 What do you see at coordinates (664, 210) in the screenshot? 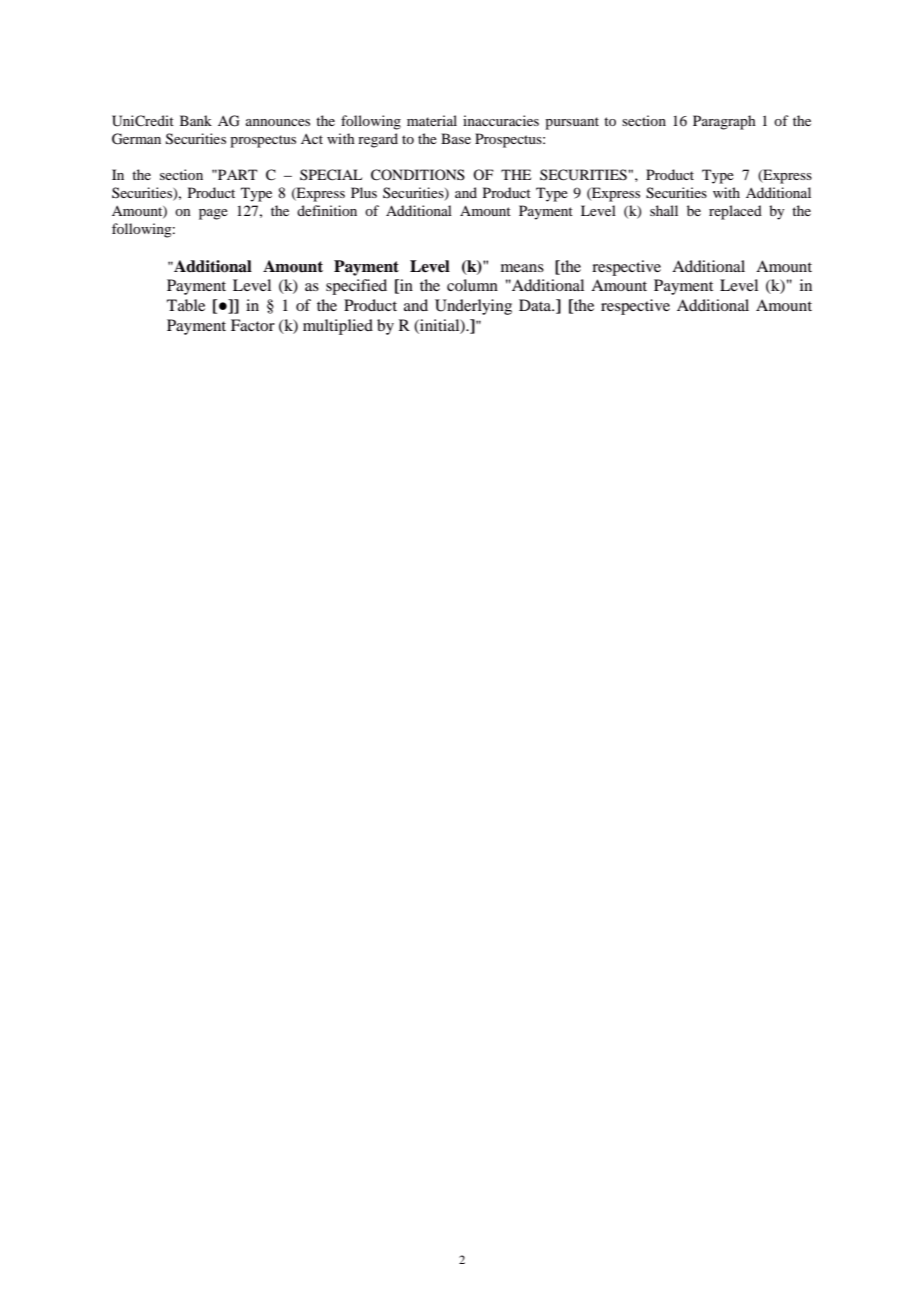
I see `shall` at bounding box center [664, 210].
